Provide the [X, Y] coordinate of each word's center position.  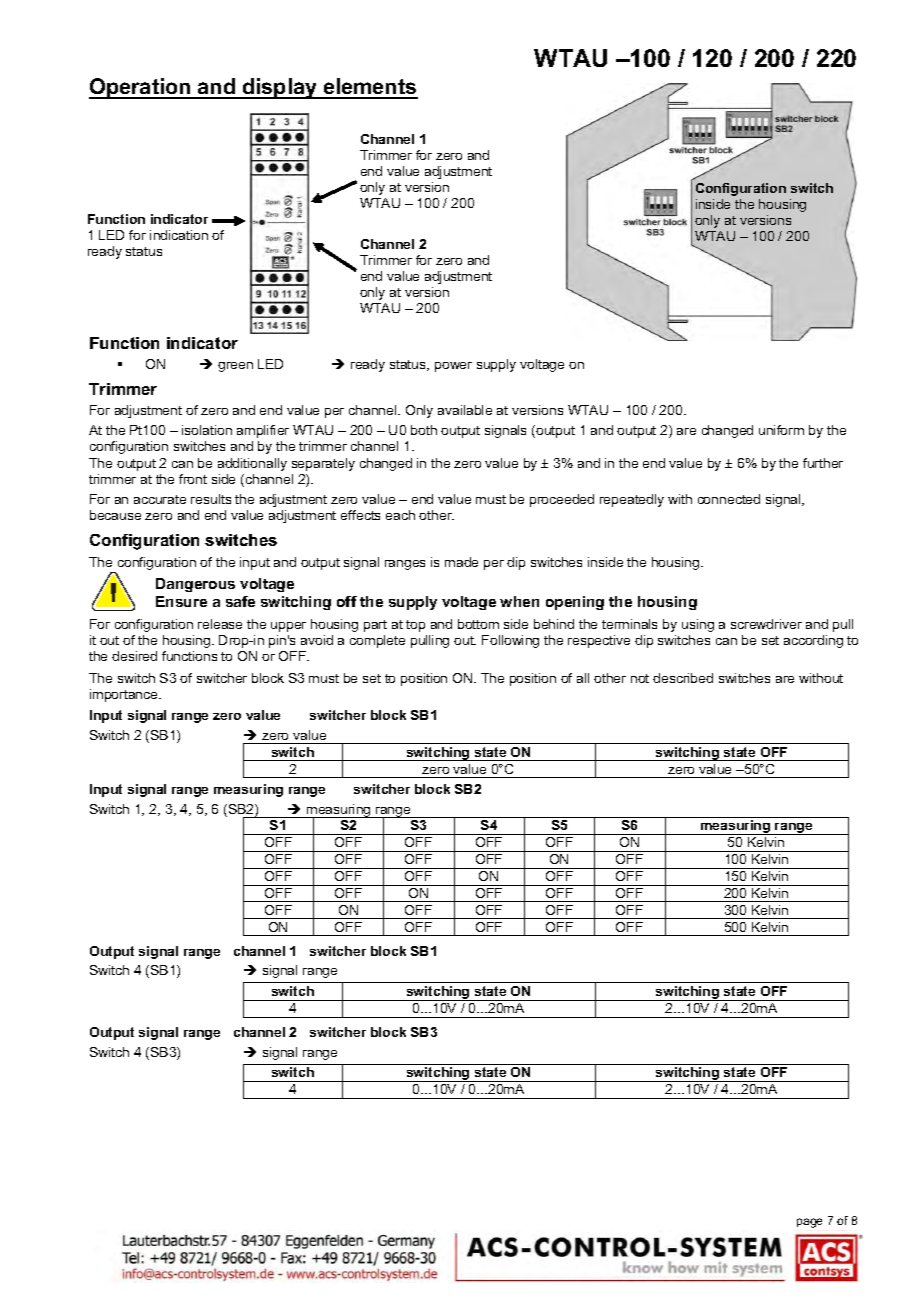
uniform [781, 430]
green [235, 367]
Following [510, 641]
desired [134, 656]
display [280, 88]
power [453, 367]
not [640, 678]
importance [125, 695]
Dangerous [195, 585]
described [683, 678]
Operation [141, 88]
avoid [317, 640]
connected [729, 499]
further [823, 463]
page [809, 1223]
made [461, 562]
